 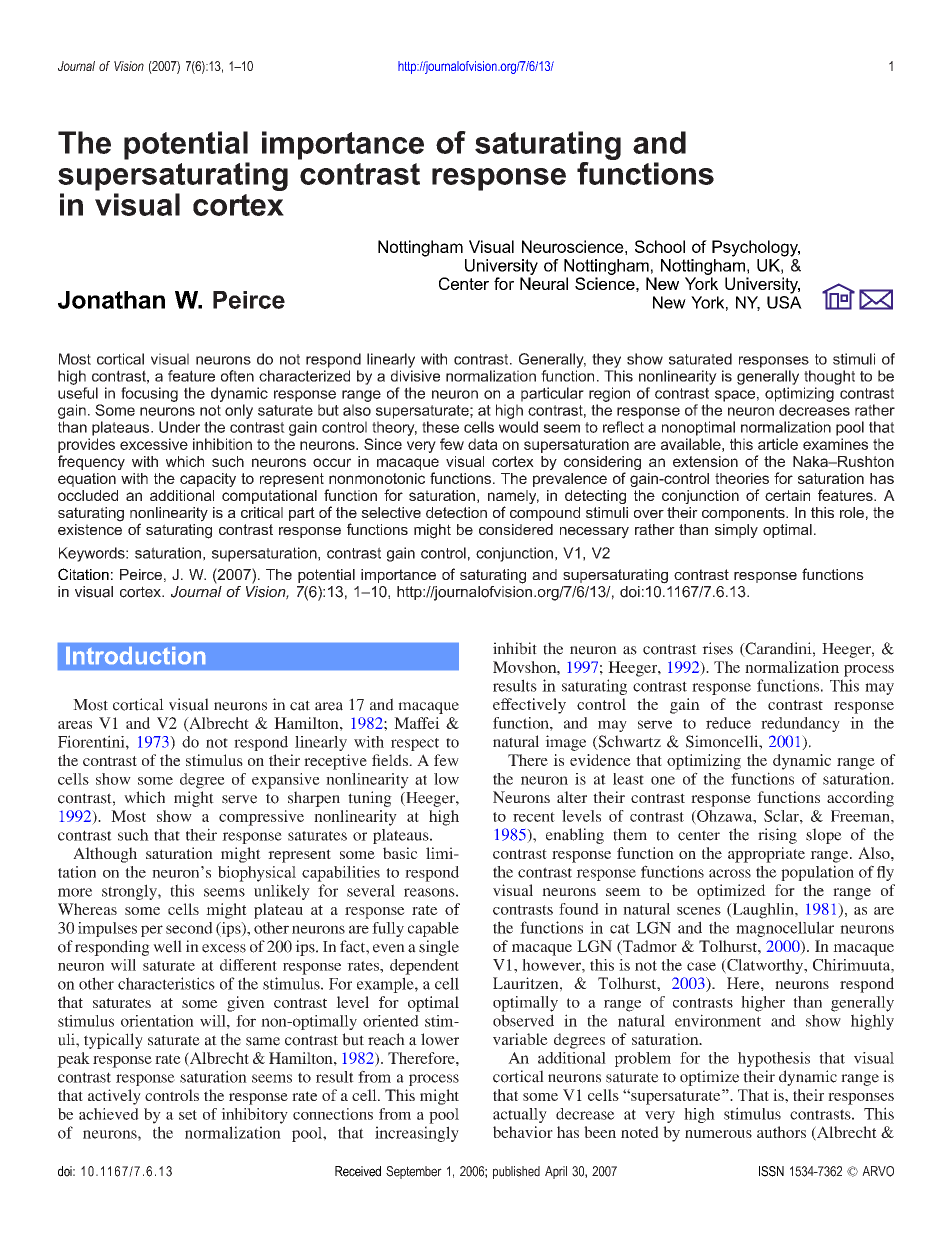 I want to click on set, so click(x=188, y=1115).
